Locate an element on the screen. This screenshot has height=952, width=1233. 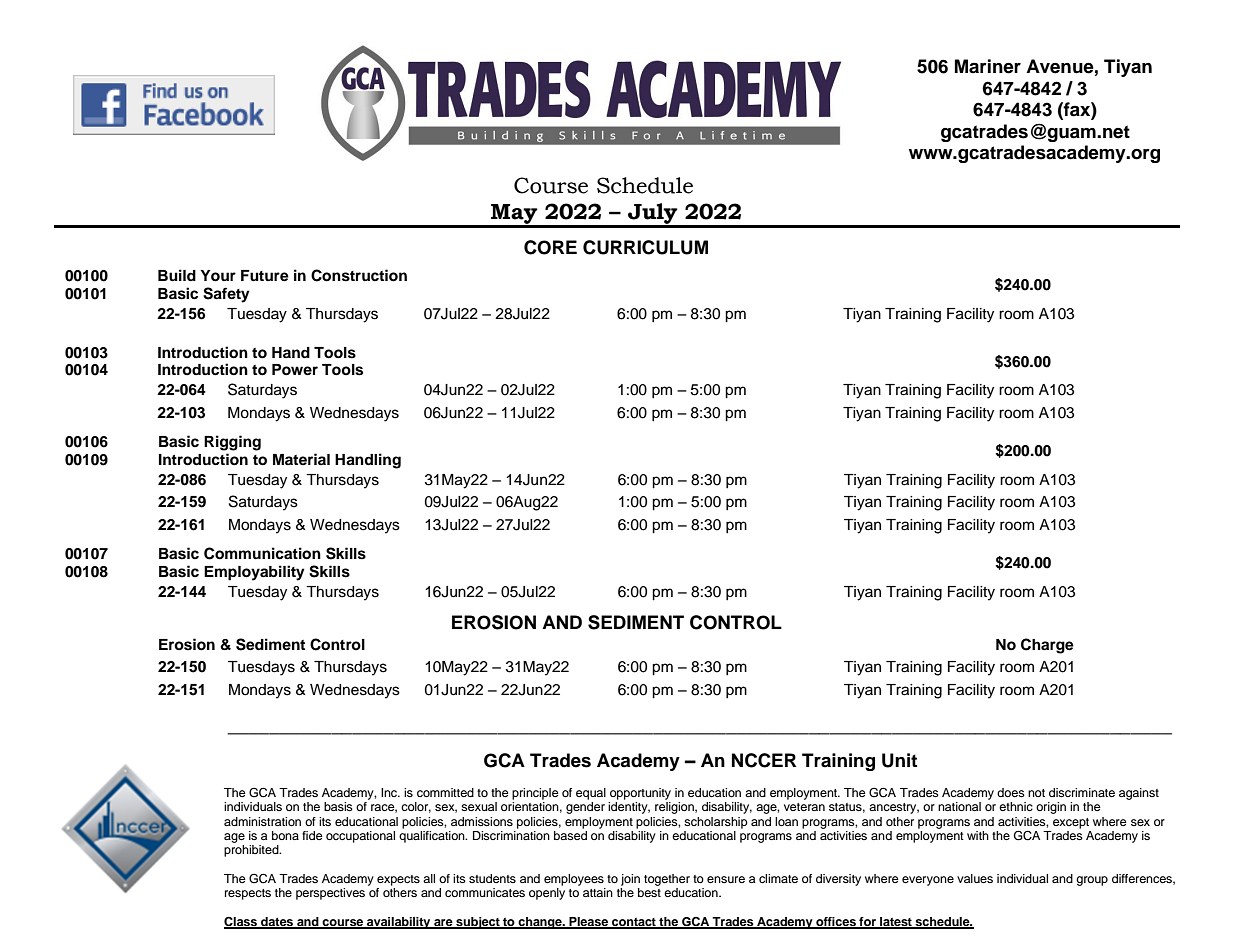
Mariner is located at coordinates (988, 66).
